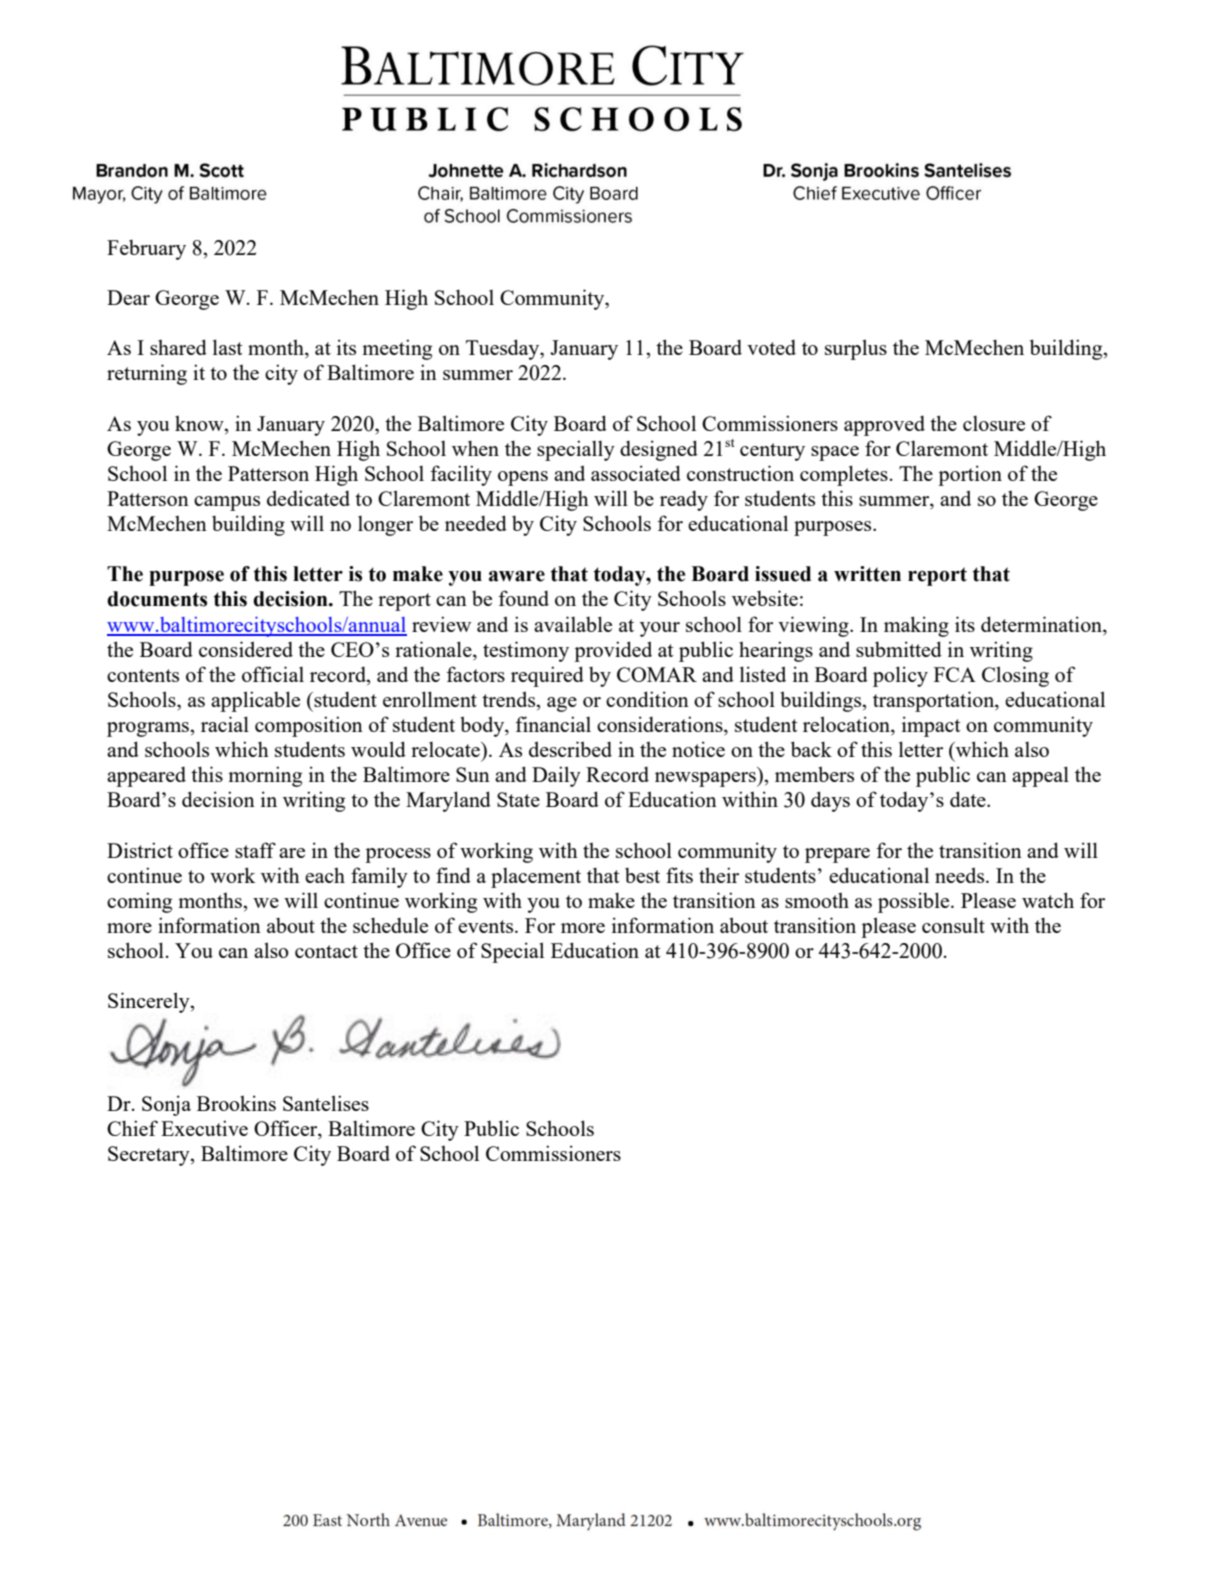 The height and width of the image is (1573, 1216). Describe the element at coordinates (146, 249) in the image. I see `February` at that location.
